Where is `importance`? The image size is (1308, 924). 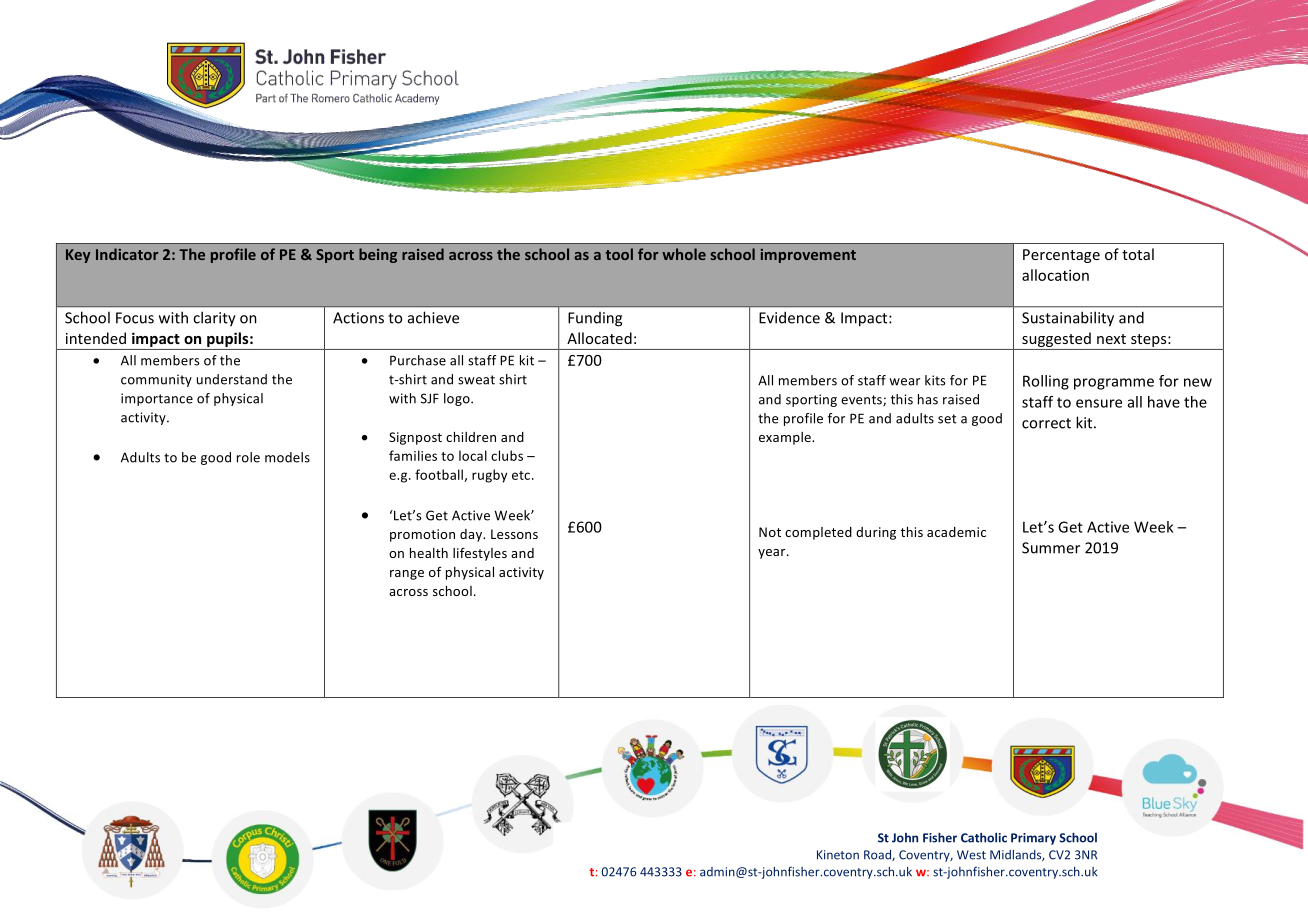
importance is located at coordinates (157, 399).
